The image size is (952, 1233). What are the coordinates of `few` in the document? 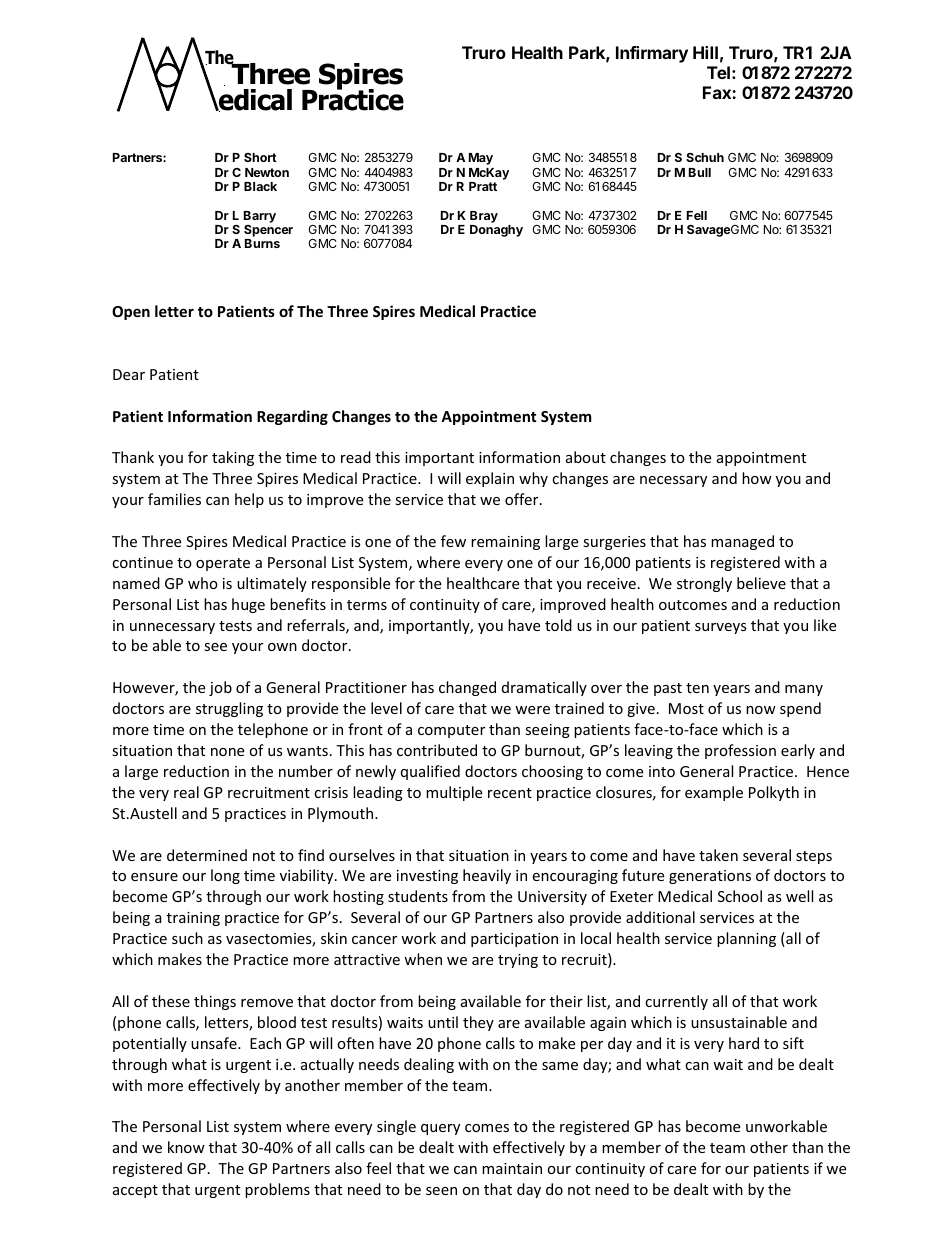 It's located at (453, 541).
